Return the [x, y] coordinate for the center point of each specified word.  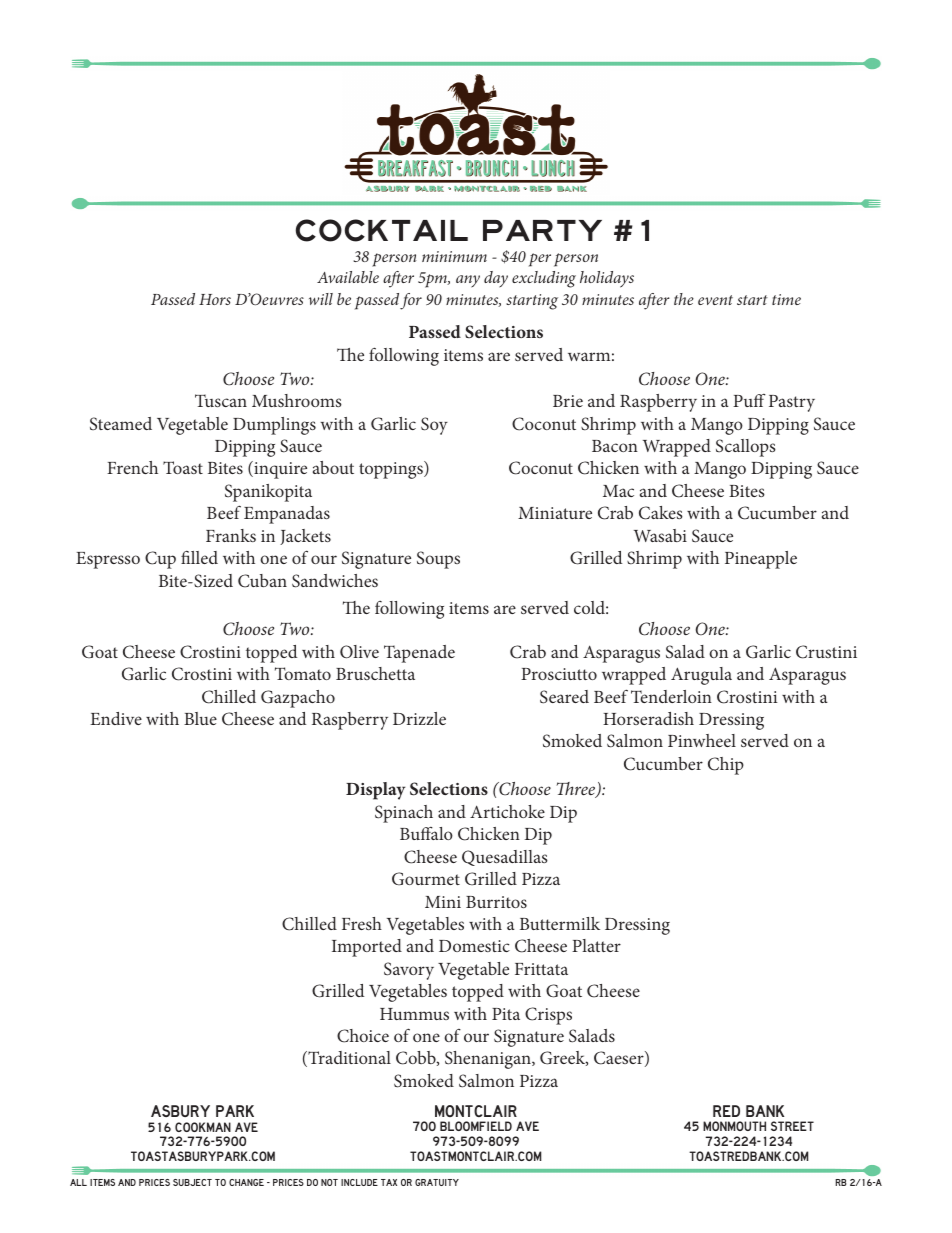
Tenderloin [671, 696]
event [715, 300]
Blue [200, 718]
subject [192, 1182]
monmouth [734, 1126]
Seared [564, 697]
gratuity [437, 1182]
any [468, 281]
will [321, 299]
